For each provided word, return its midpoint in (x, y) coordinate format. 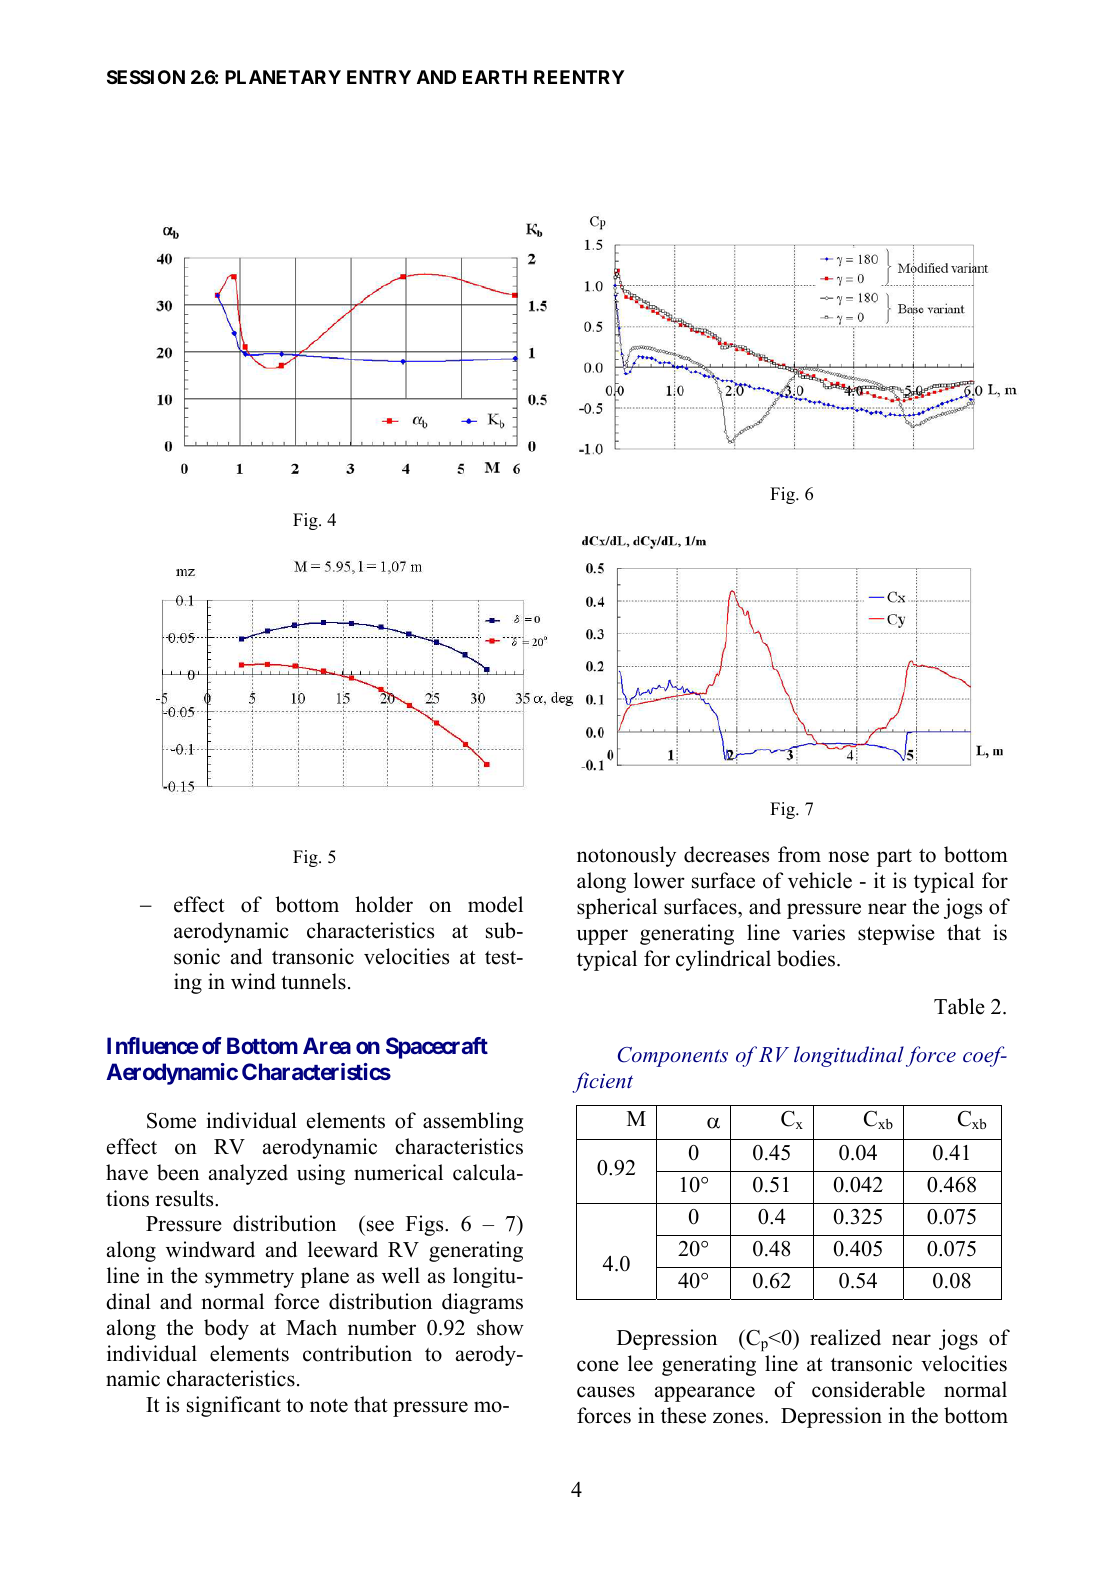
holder (384, 904)
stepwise (896, 934)
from (799, 854)
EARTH (495, 77)
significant (234, 1406)
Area (327, 1045)
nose (849, 857)
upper (602, 937)
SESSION (146, 77)
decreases (726, 854)
